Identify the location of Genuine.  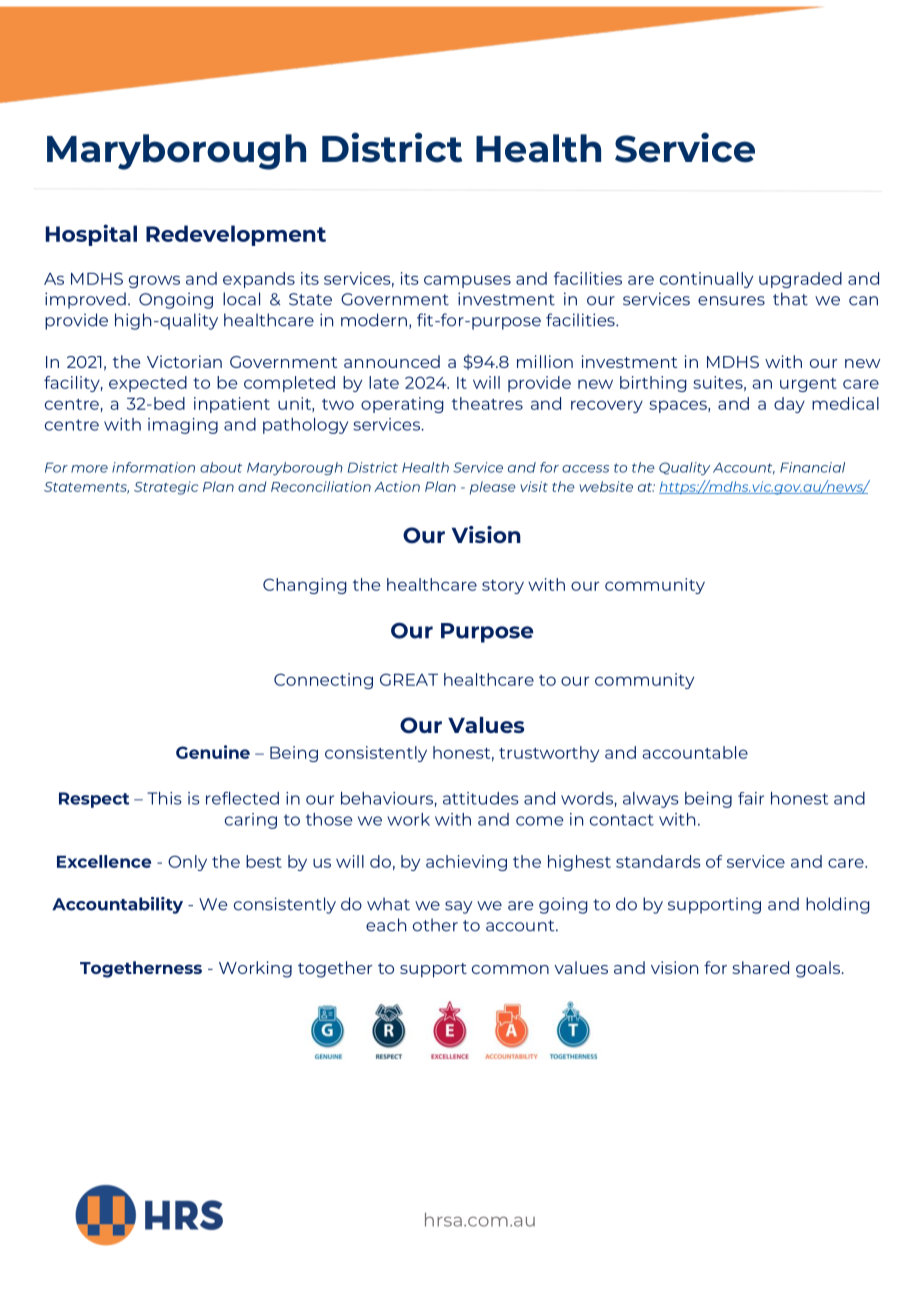
(213, 752).
